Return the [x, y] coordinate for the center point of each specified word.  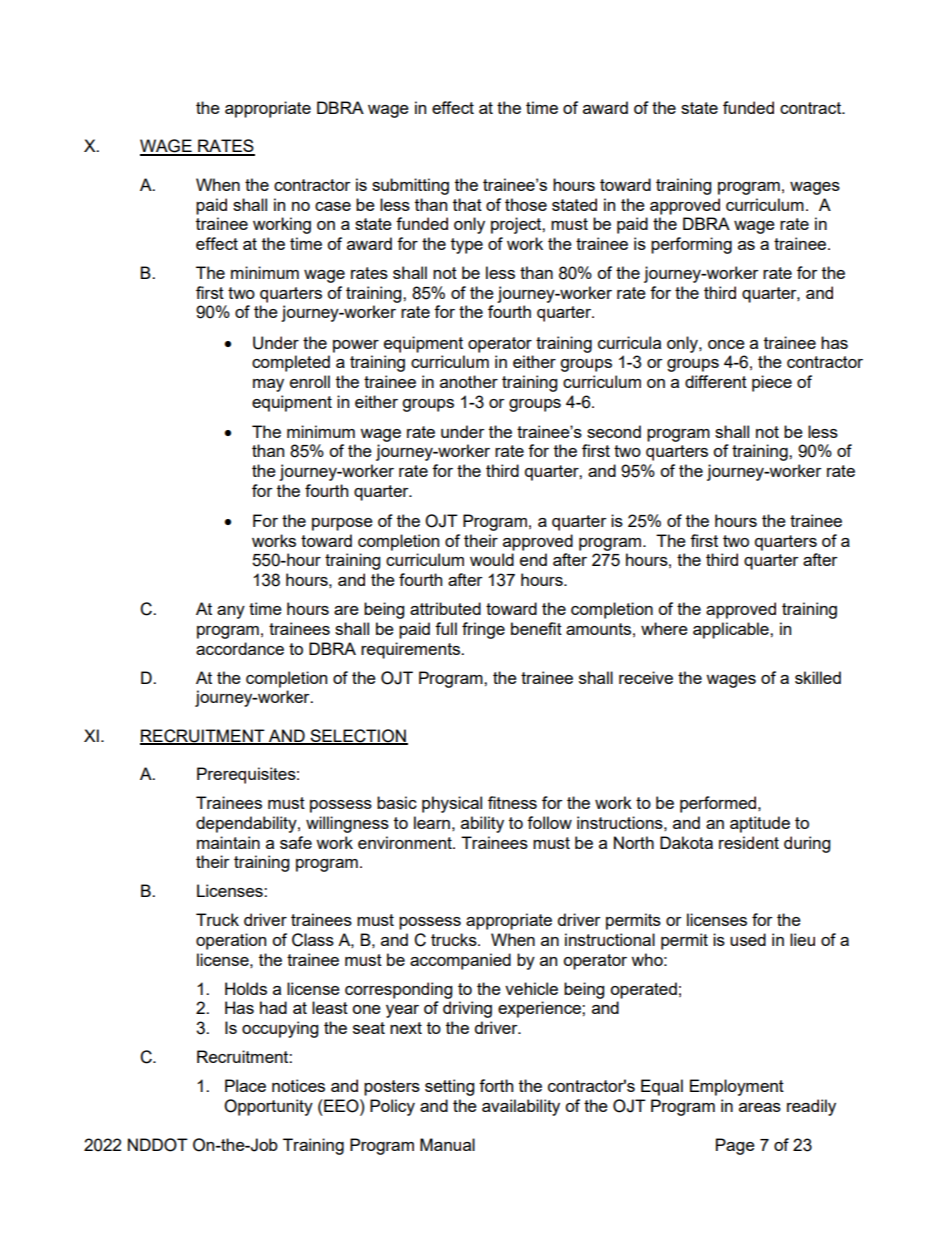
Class [313, 940]
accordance [240, 648]
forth [496, 1085]
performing [691, 245]
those [526, 204]
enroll [310, 381]
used [748, 939]
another [469, 381]
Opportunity [268, 1107]
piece [772, 383]
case [333, 206]
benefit [536, 628]
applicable [732, 630]
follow [549, 822]
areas [760, 1107]
